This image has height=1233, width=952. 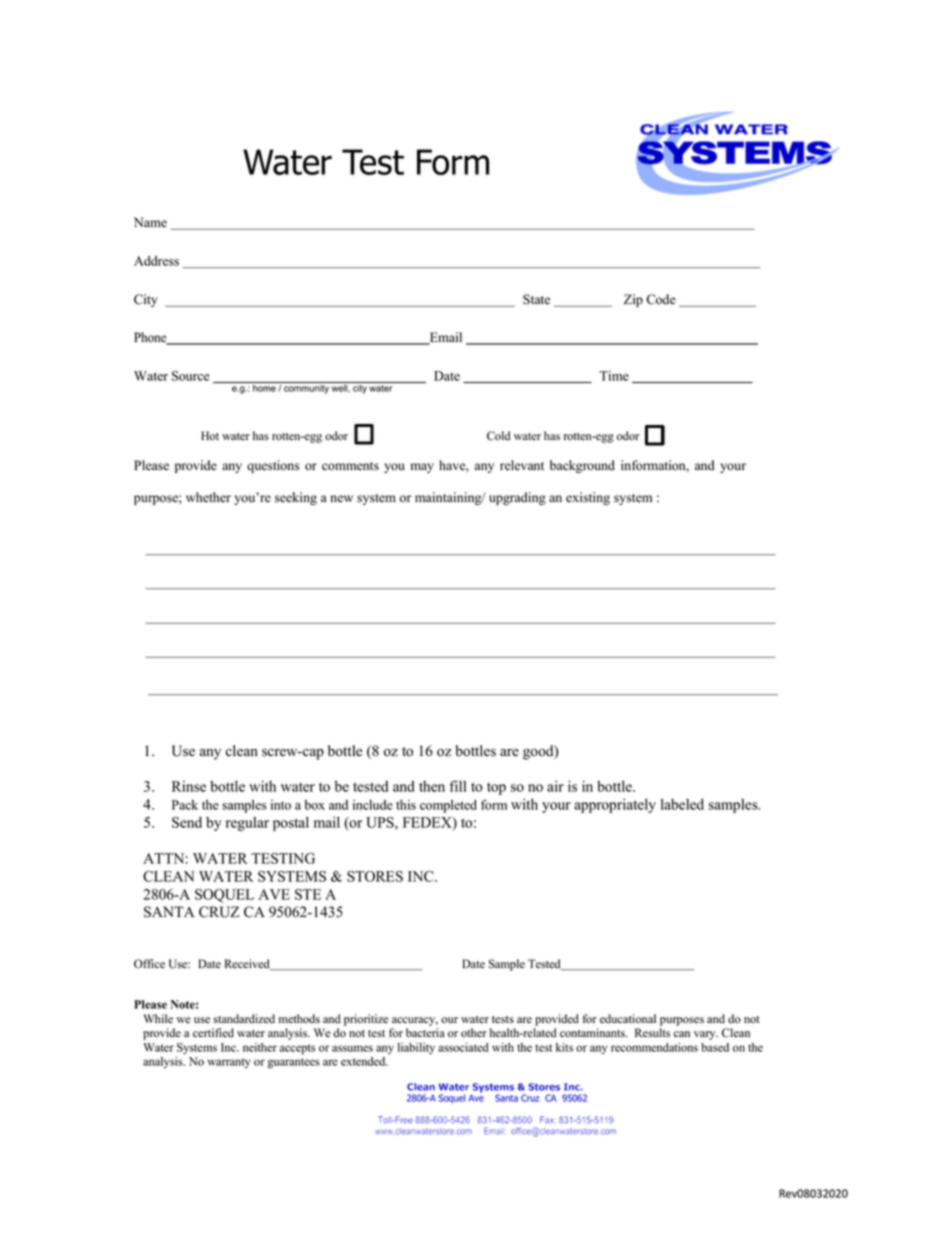 What do you see at coordinates (247, 824) in the image?
I see `regular` at bounding box center [247, 824].
